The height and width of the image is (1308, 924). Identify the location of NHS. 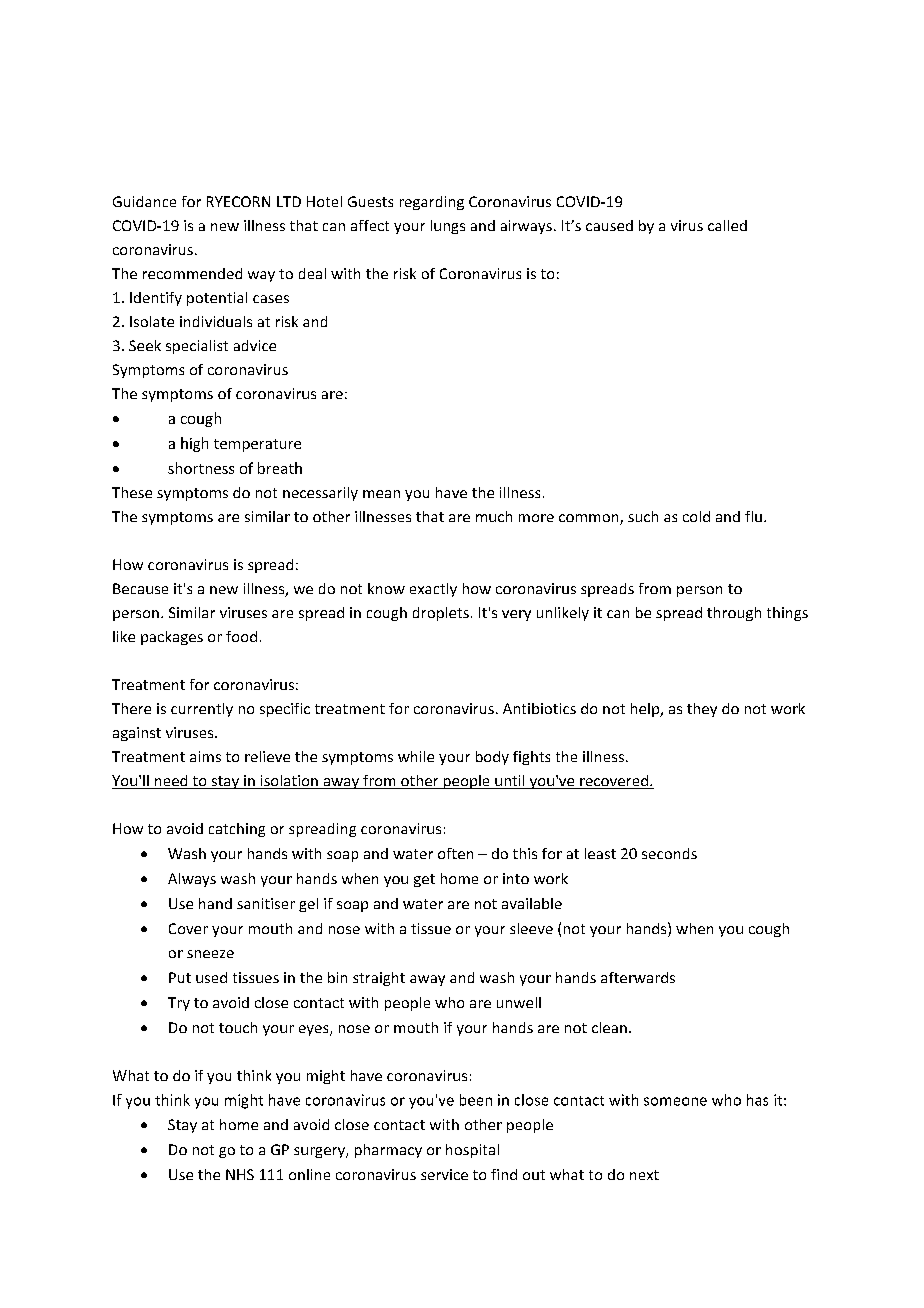
(240, 1174).
